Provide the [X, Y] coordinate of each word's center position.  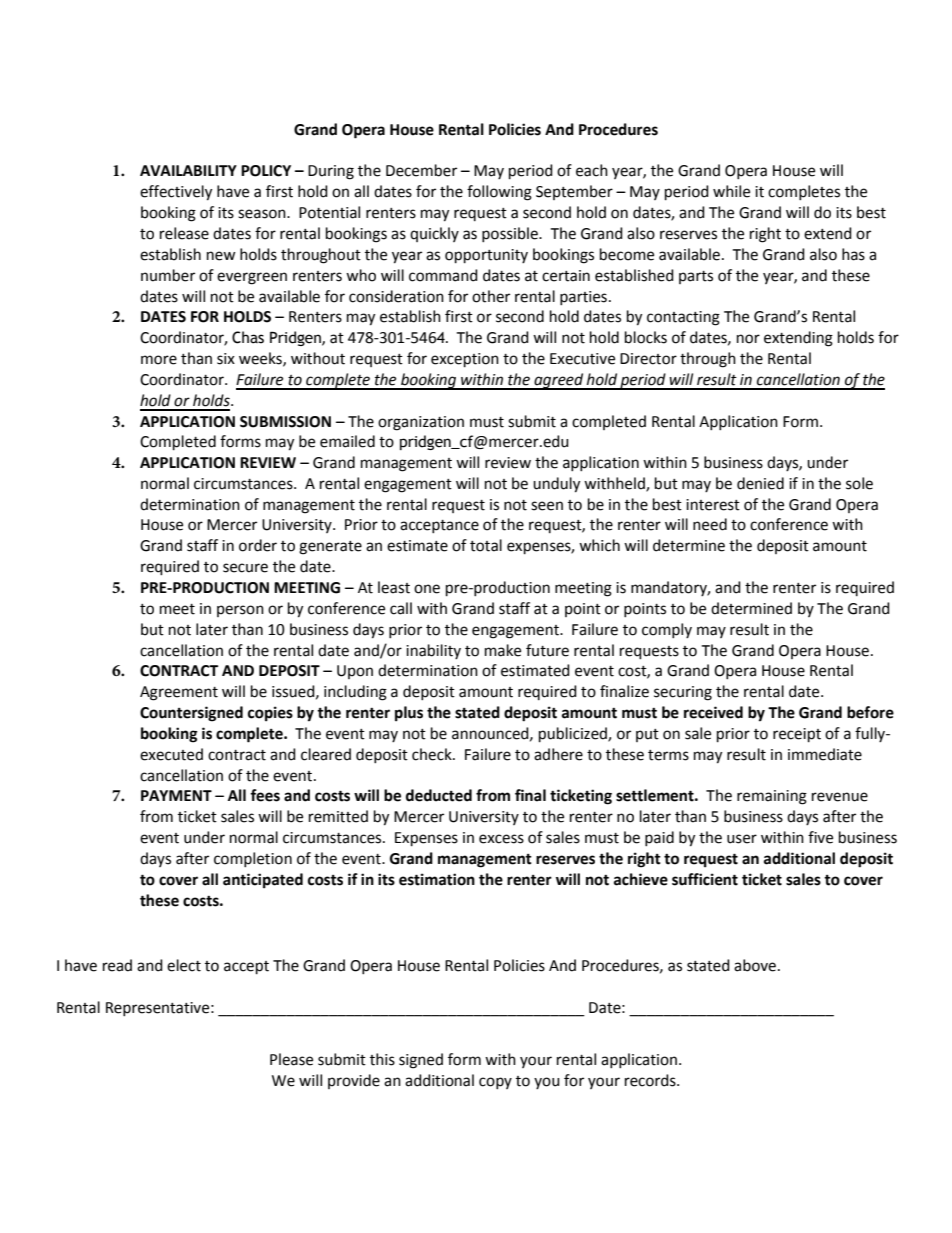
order [258, 545]
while [731, 191]
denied [760, 483]
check [433, 754]
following [499, 193]
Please [291, 1059]
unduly [556, 485]
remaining [772, 797]
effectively [176, 193]
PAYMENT [176, 795]
